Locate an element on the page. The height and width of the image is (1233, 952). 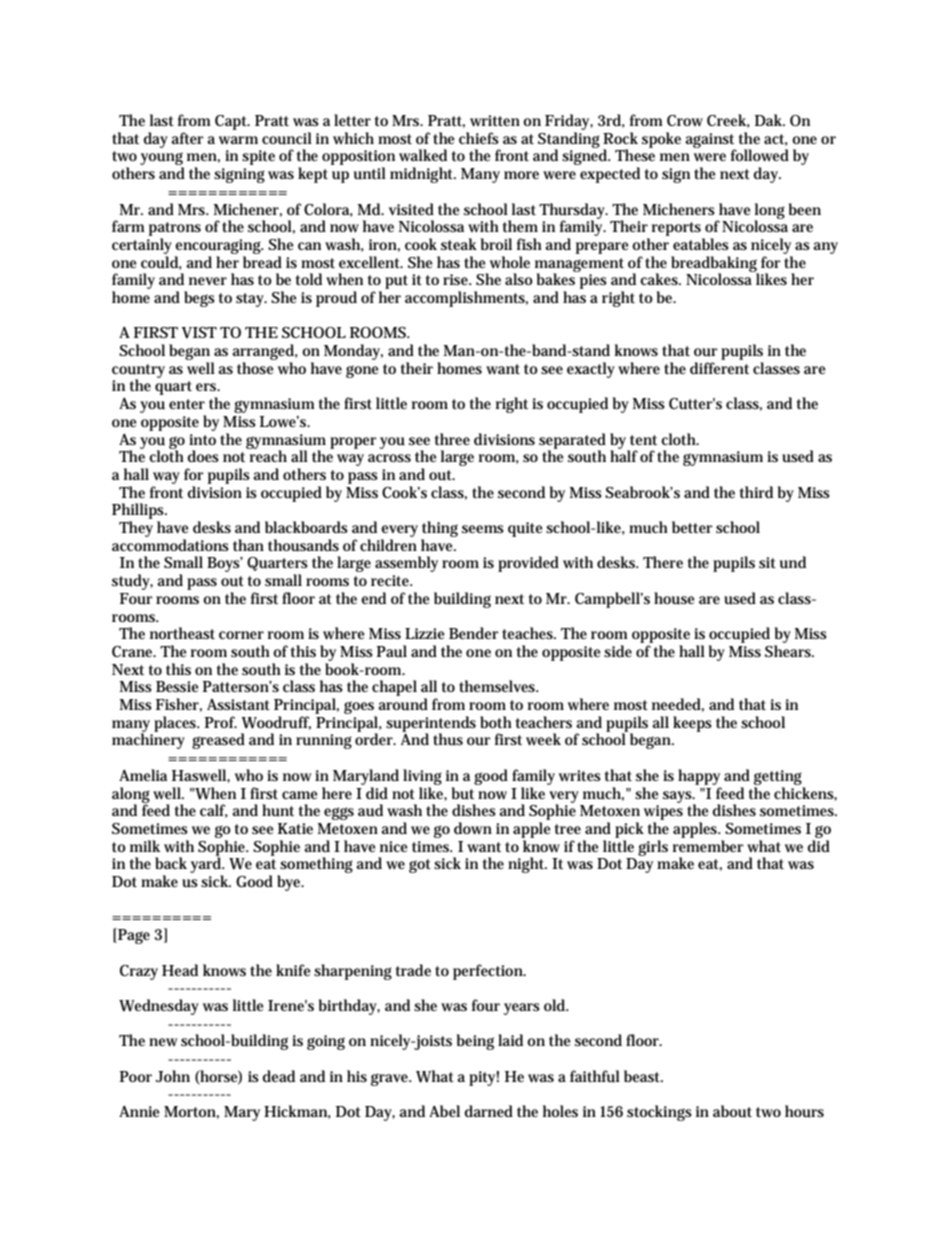
northeast is located at coordinates (182, 633).
